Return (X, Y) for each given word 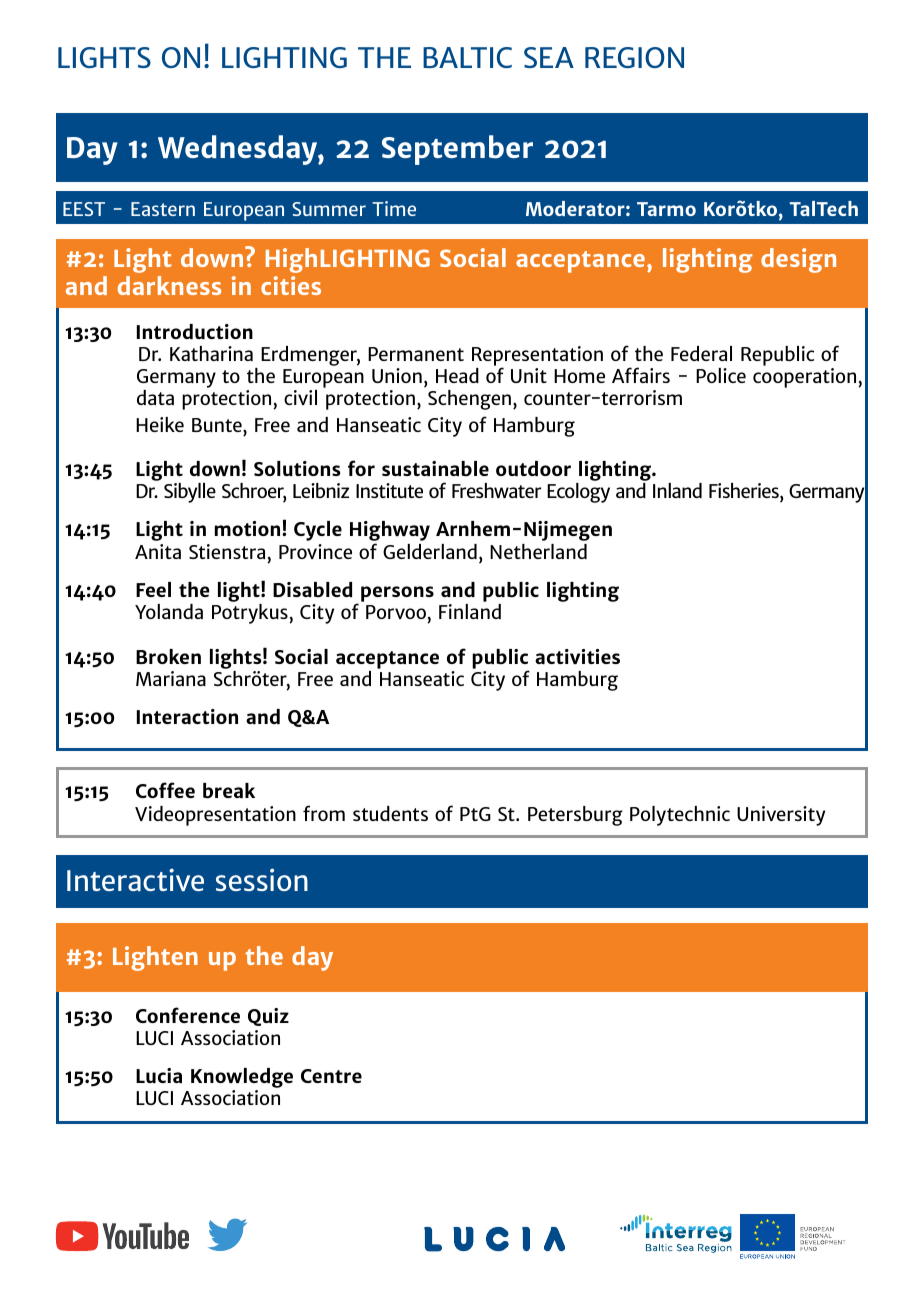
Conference (188, 1015)
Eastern (163, 209)
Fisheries (745, 490)
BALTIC (467, 57)
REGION (634, 57)
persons (397, 594)
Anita (158, 551)
